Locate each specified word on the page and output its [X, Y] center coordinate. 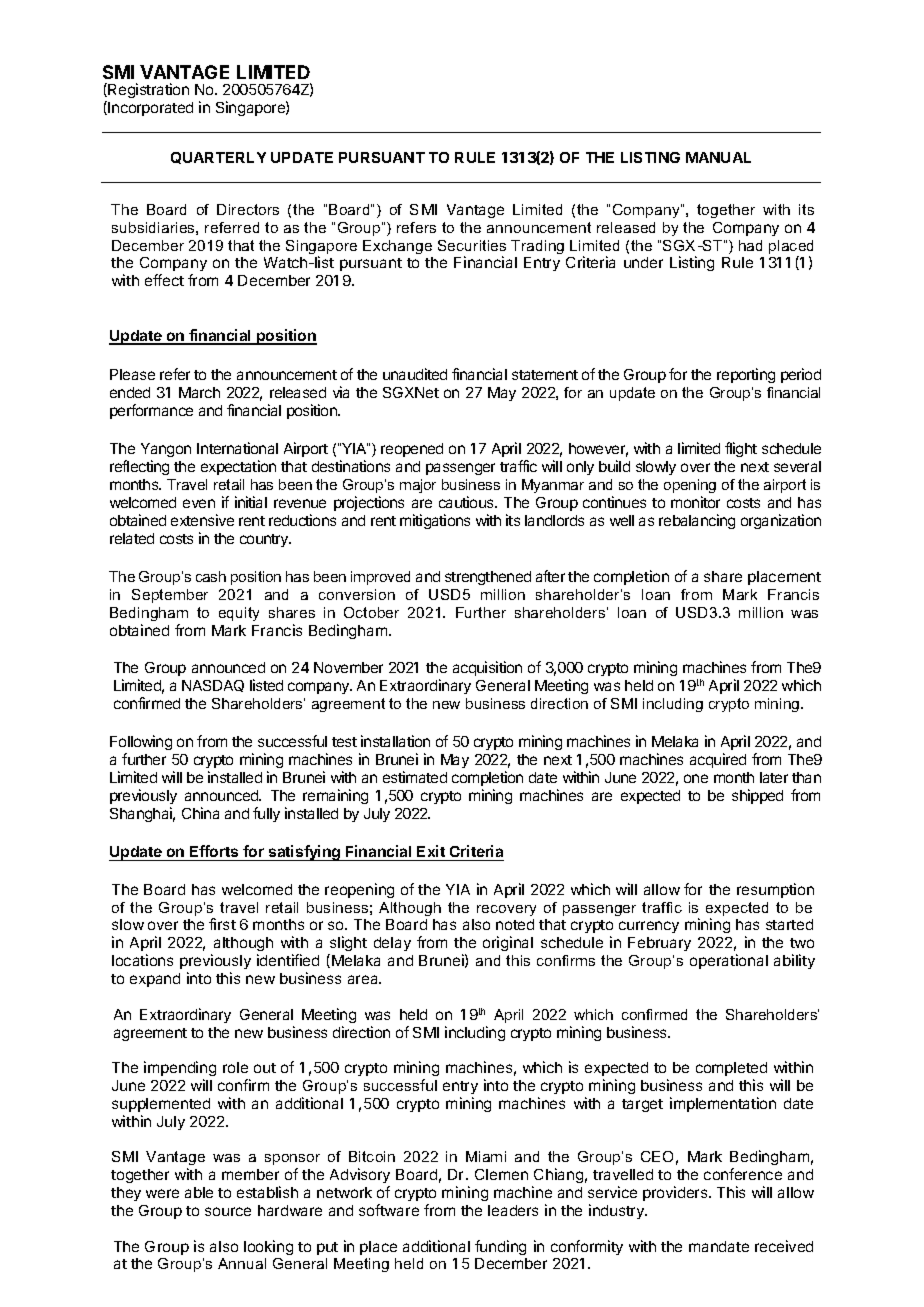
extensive [202, 520]
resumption [775, 890]
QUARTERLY [218, 158]
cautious [467, 502]
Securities [472, 245]
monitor [695, 502]
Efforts [214, 853]
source [228, 1211]
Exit [431, 851]
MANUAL [718, 157]
